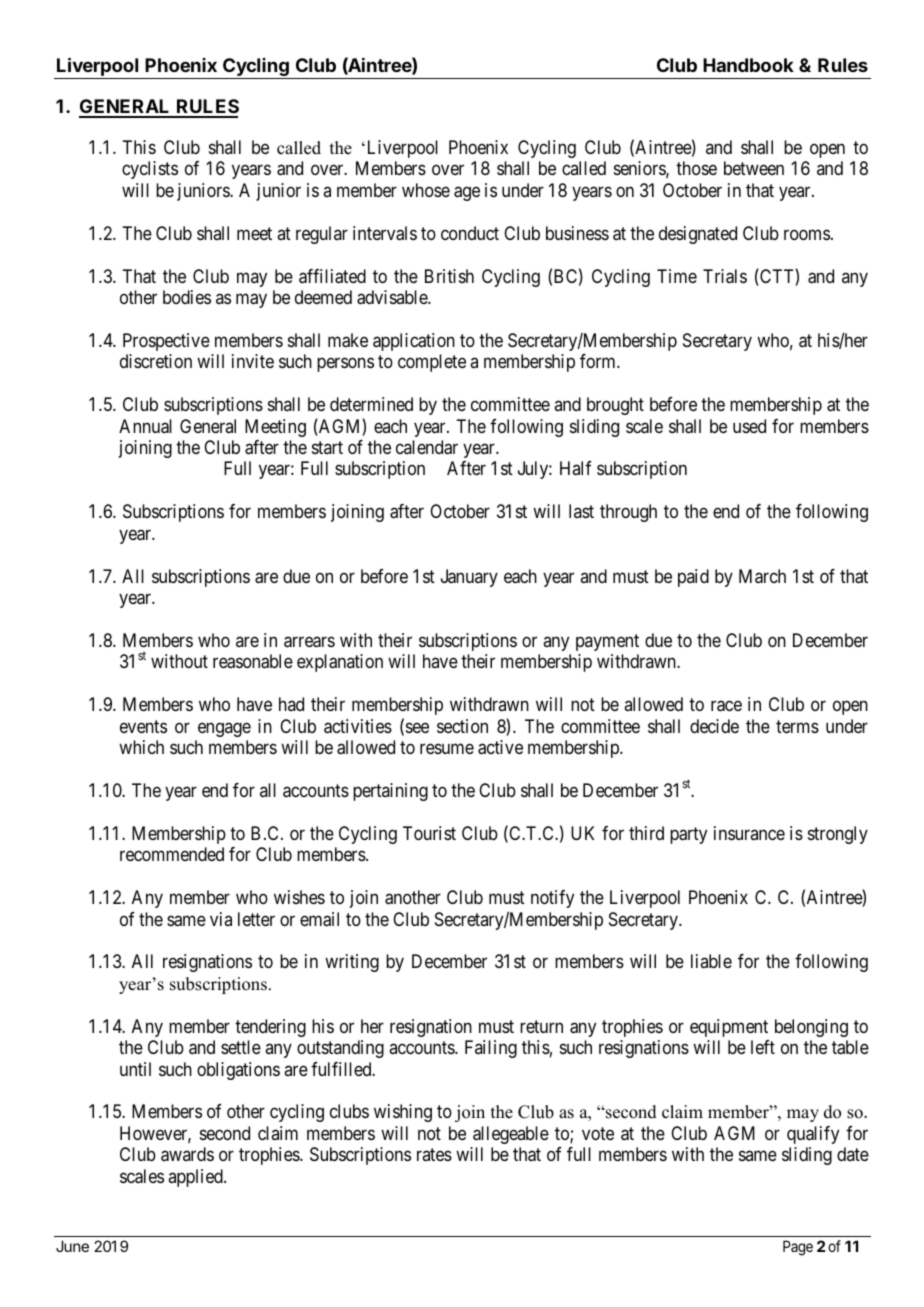 The width and height of the screenshot is (924, 1307). I want to click on section, so click(462, 726).
